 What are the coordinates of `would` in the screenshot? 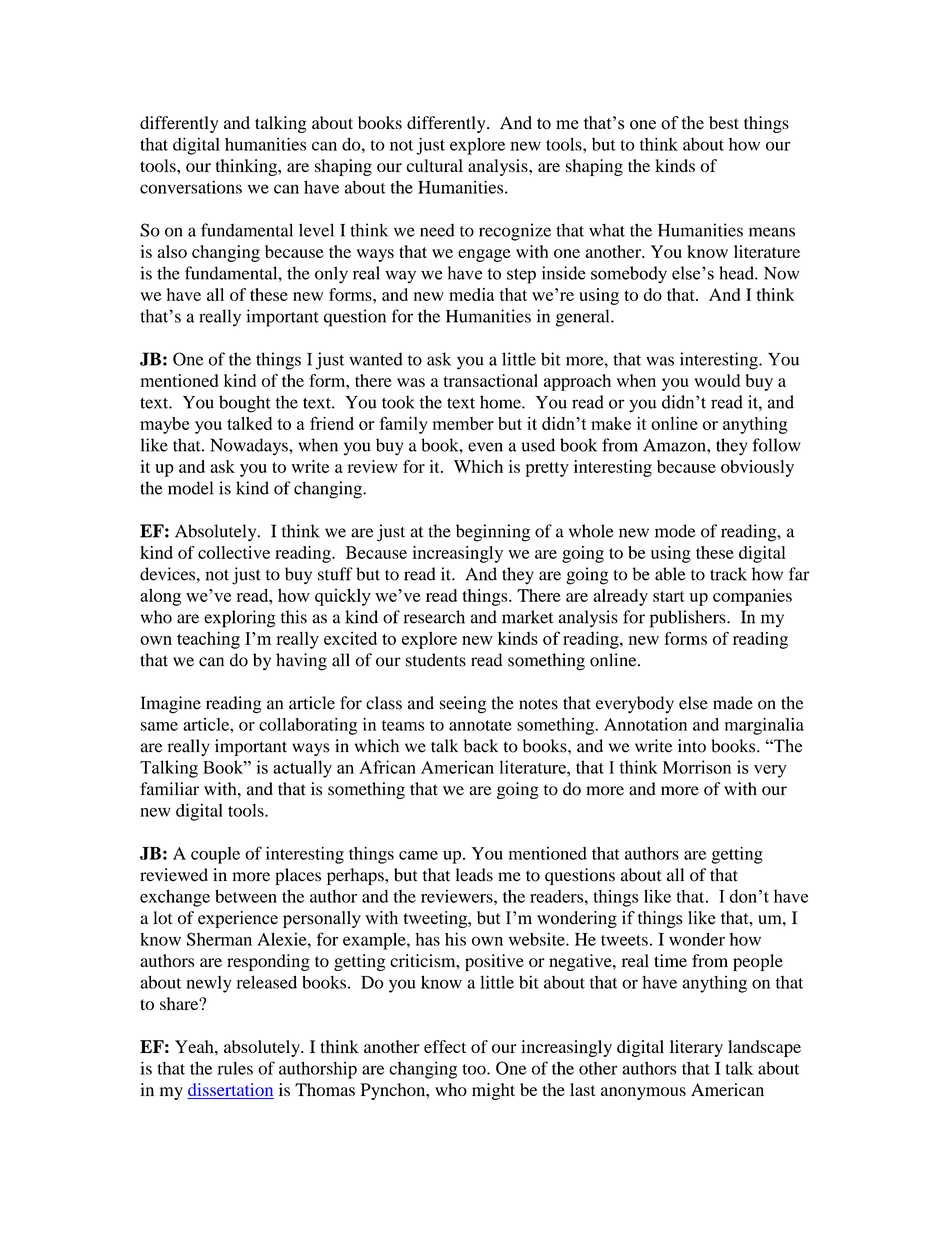 It's located at (717, 380).
